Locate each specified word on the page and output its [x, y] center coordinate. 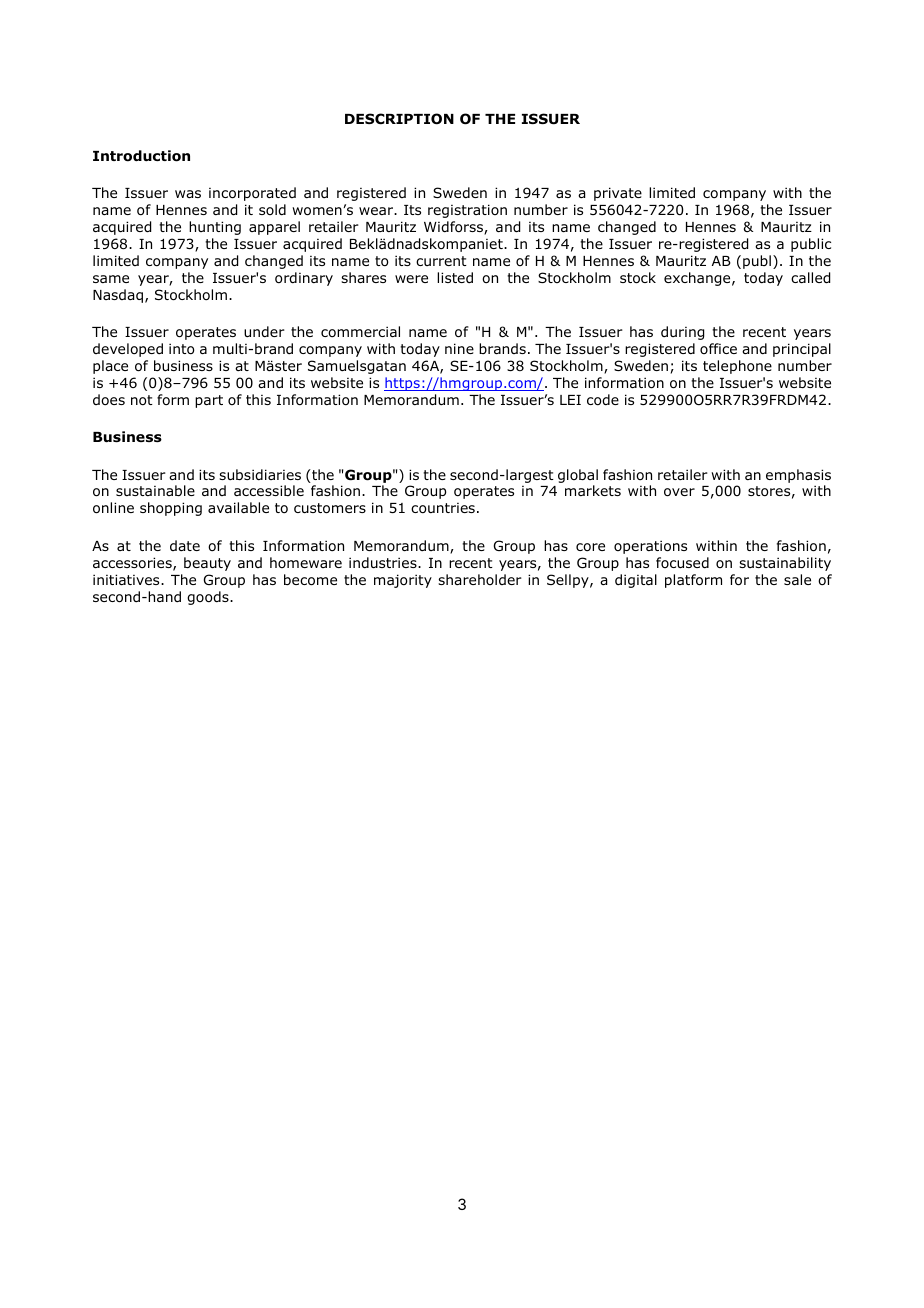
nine [459, 348]
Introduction [141, 156]
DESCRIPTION [399, 119]
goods [209, 598]
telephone [737, 367]
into [182, 349]
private [618, 194]
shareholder [480, 579]
